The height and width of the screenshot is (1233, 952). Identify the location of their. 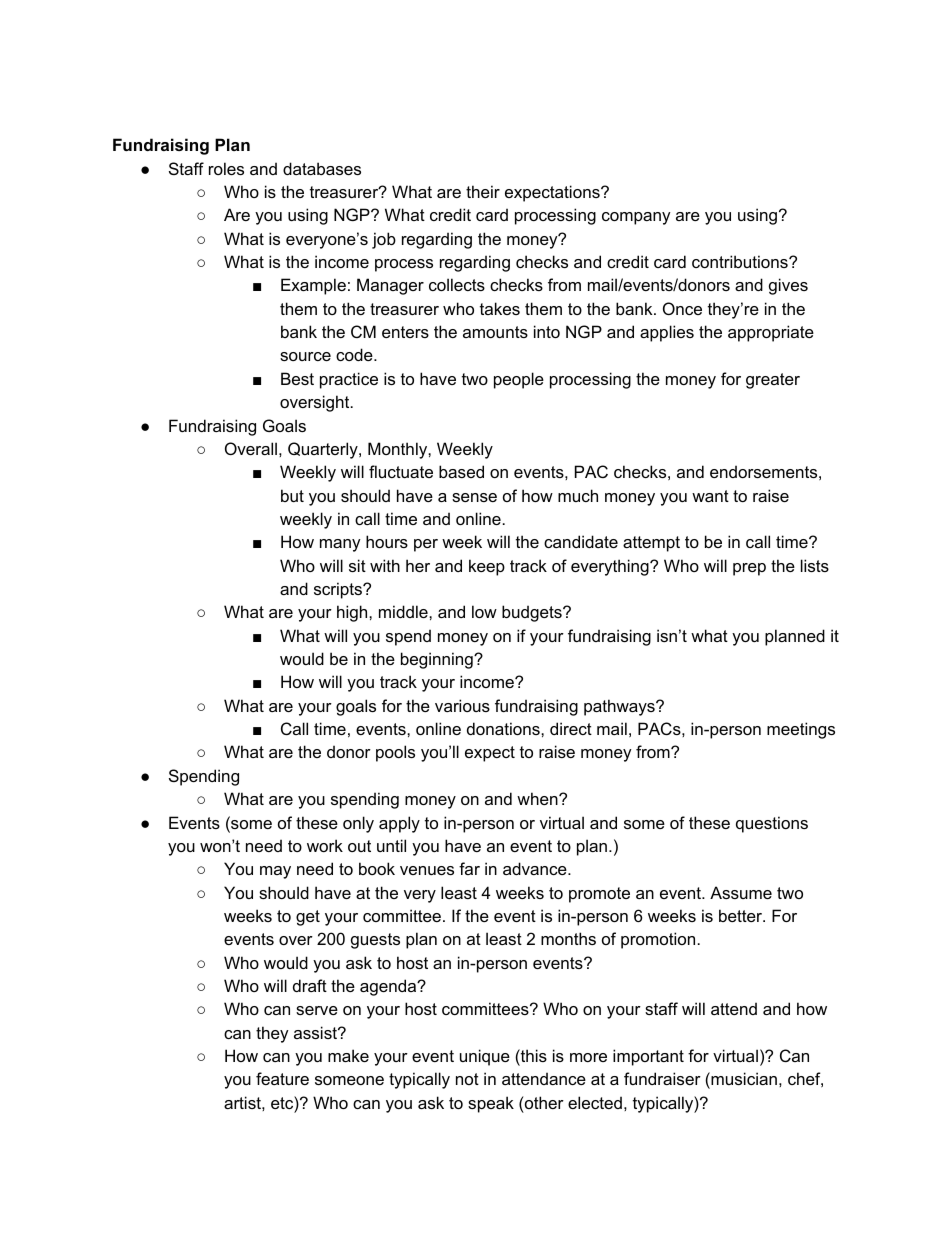
(483, 191).
